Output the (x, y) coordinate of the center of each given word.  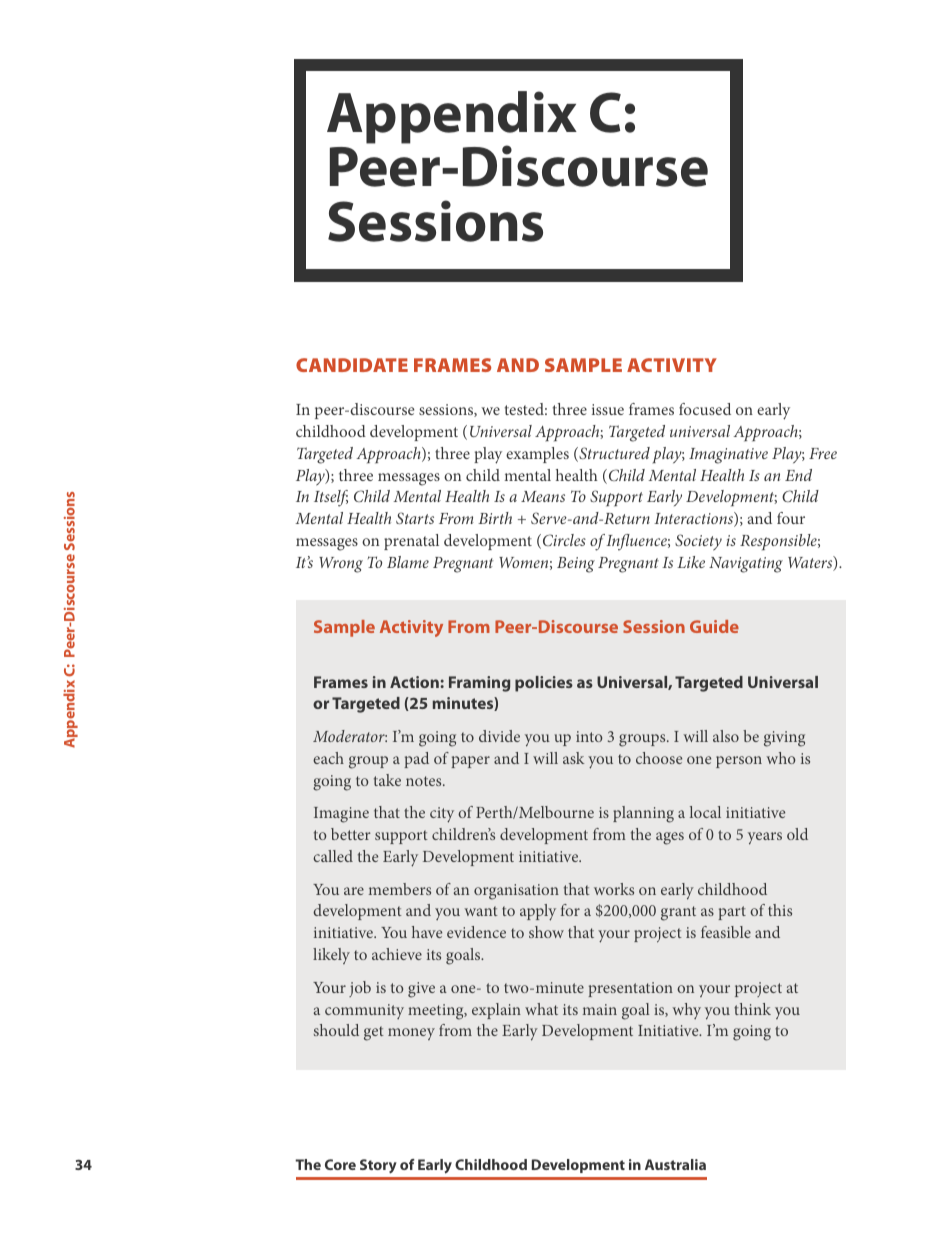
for (570, 910)
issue (608, 409)
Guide (714, 626)
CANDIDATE (352, 365)
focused (705, 409)
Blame (408, 562)
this (780, 910)
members (400, 889)
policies (544, 684)
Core (340, 1164)
